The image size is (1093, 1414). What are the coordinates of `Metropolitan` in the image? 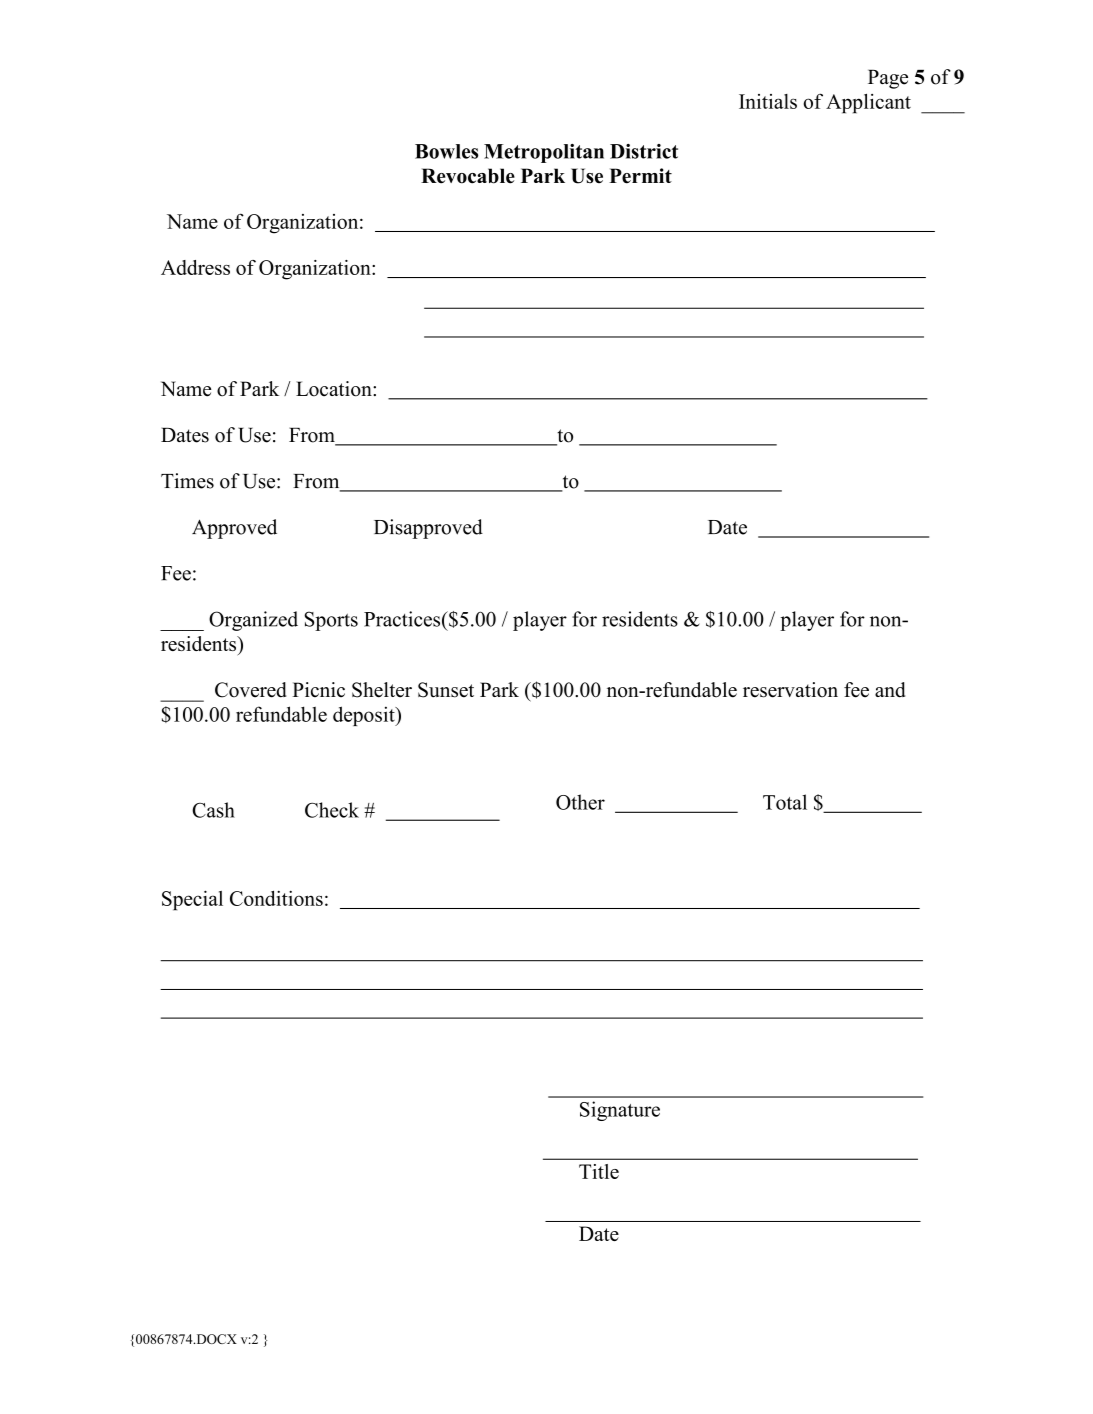 It's located at (544, 153).
